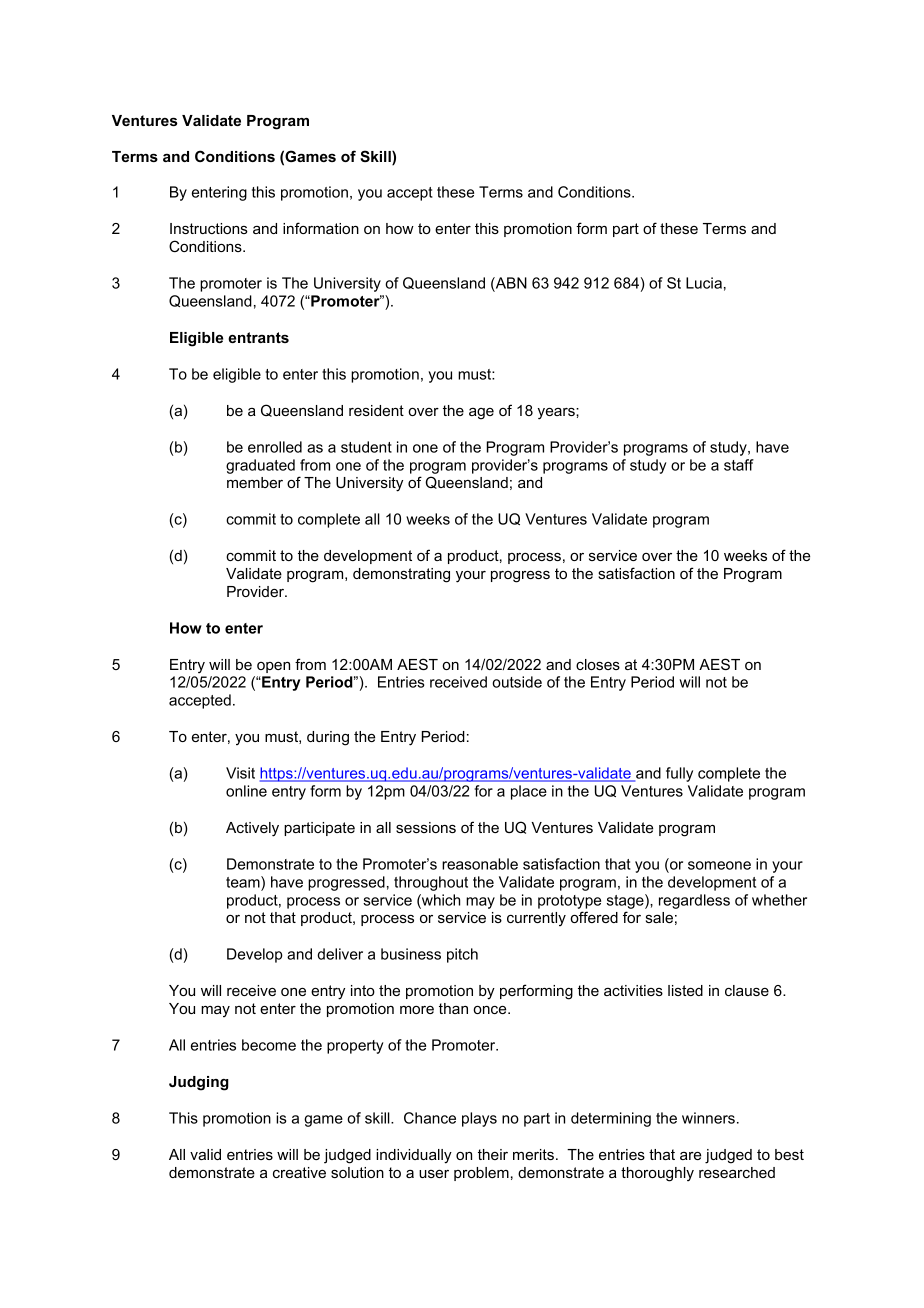 This page has height=1308, width=924. What do you see at coordinates (557, 414) in the page?
I see `years` at bounding box center [557, 414].
